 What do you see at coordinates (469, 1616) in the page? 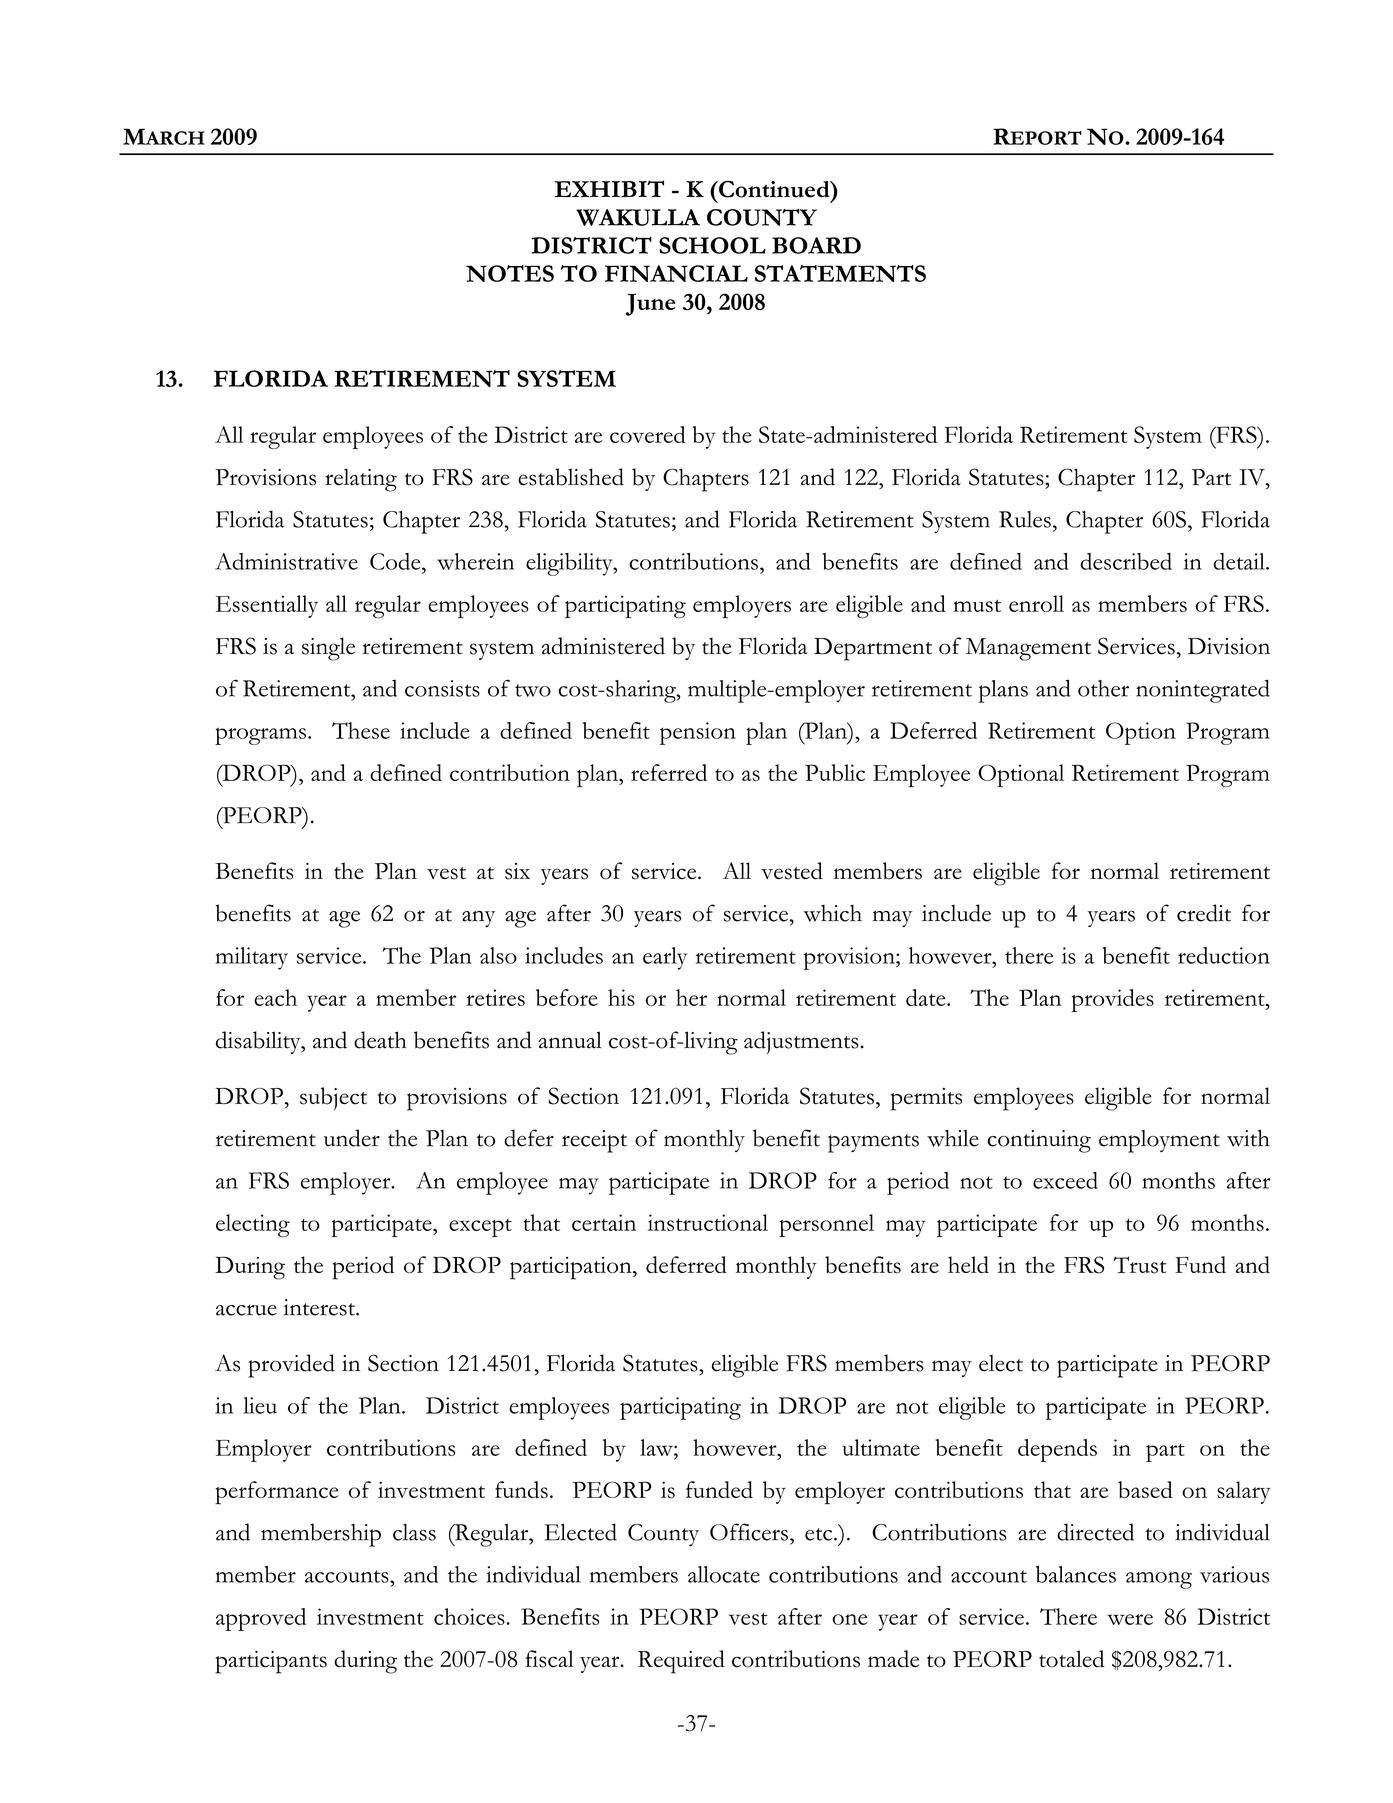
I see `choices` at bounding box center [469, 1616].
